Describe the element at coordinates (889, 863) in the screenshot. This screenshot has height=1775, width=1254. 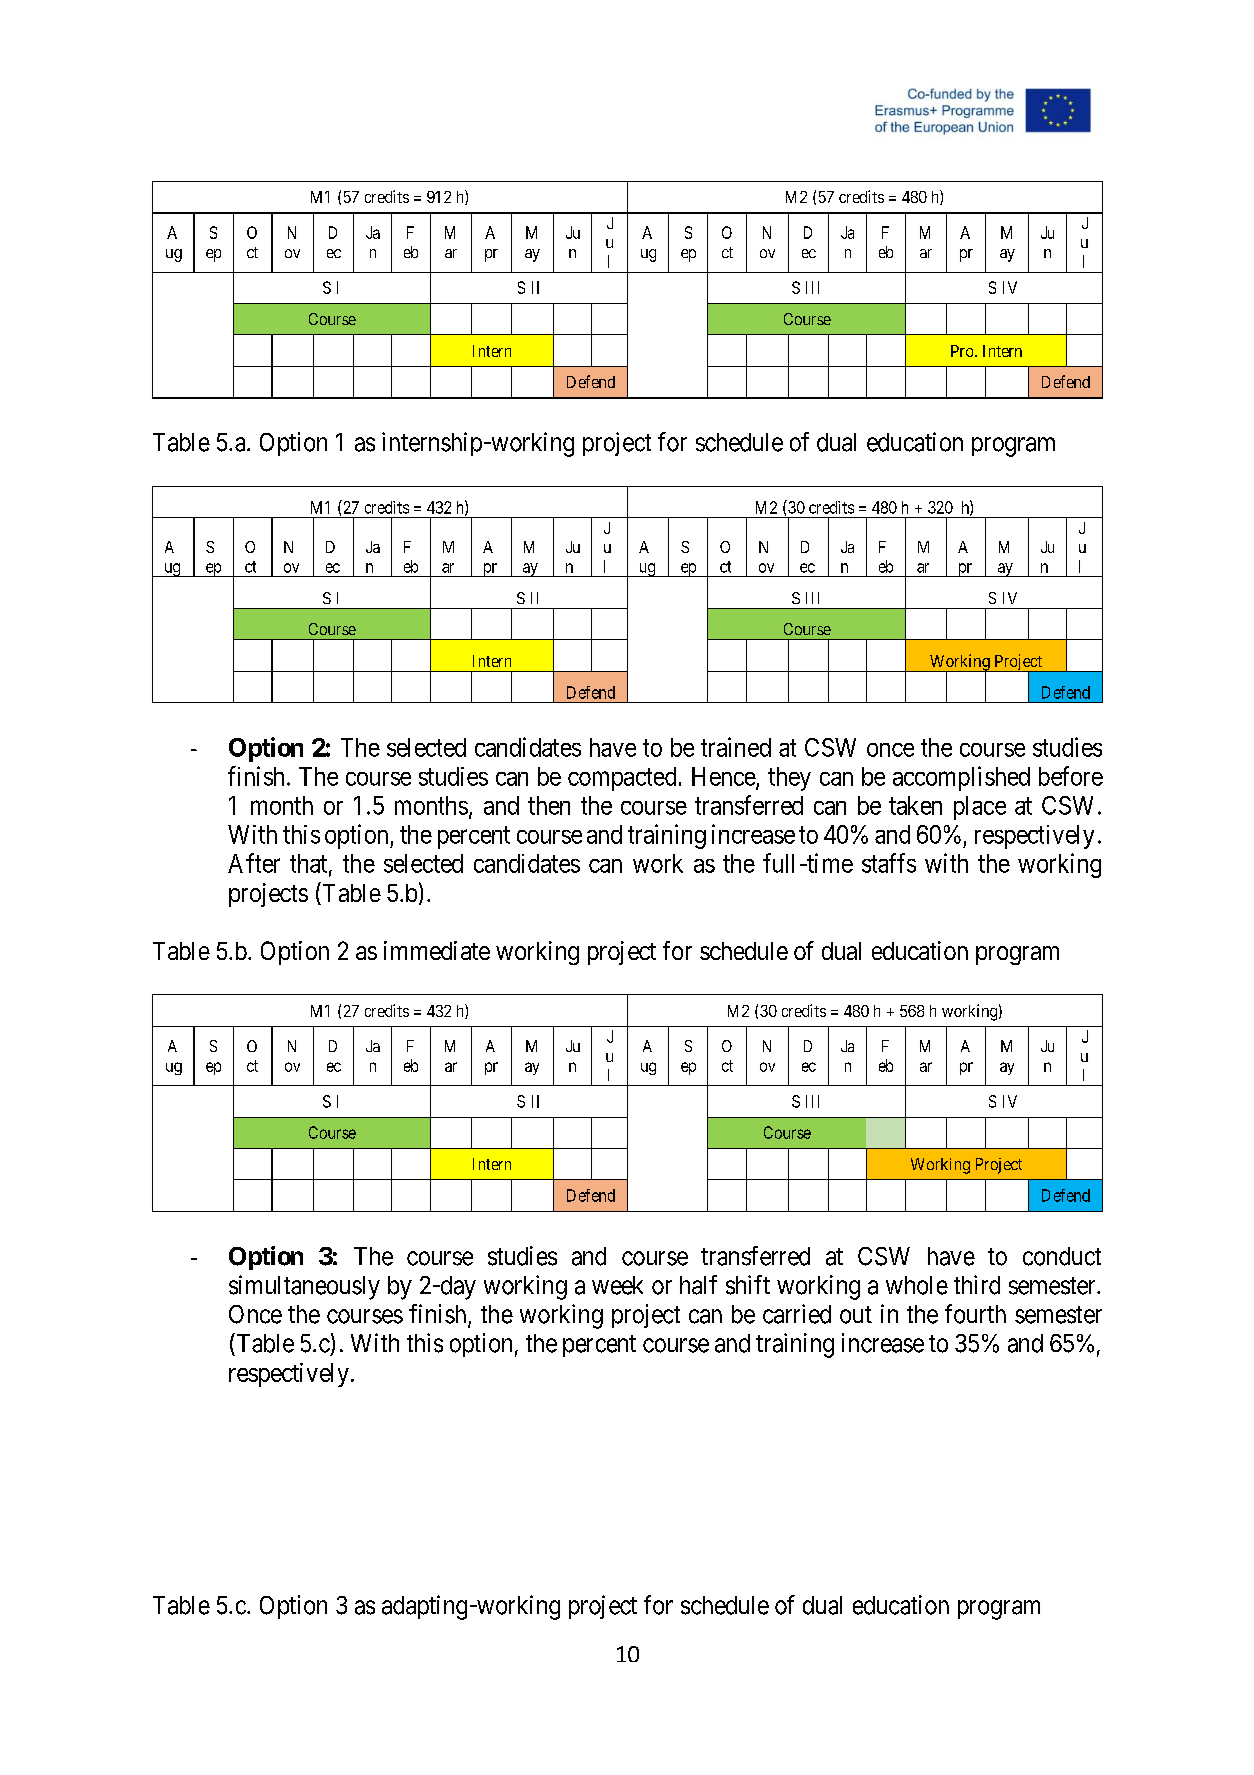
I see `staffs` at that location.
